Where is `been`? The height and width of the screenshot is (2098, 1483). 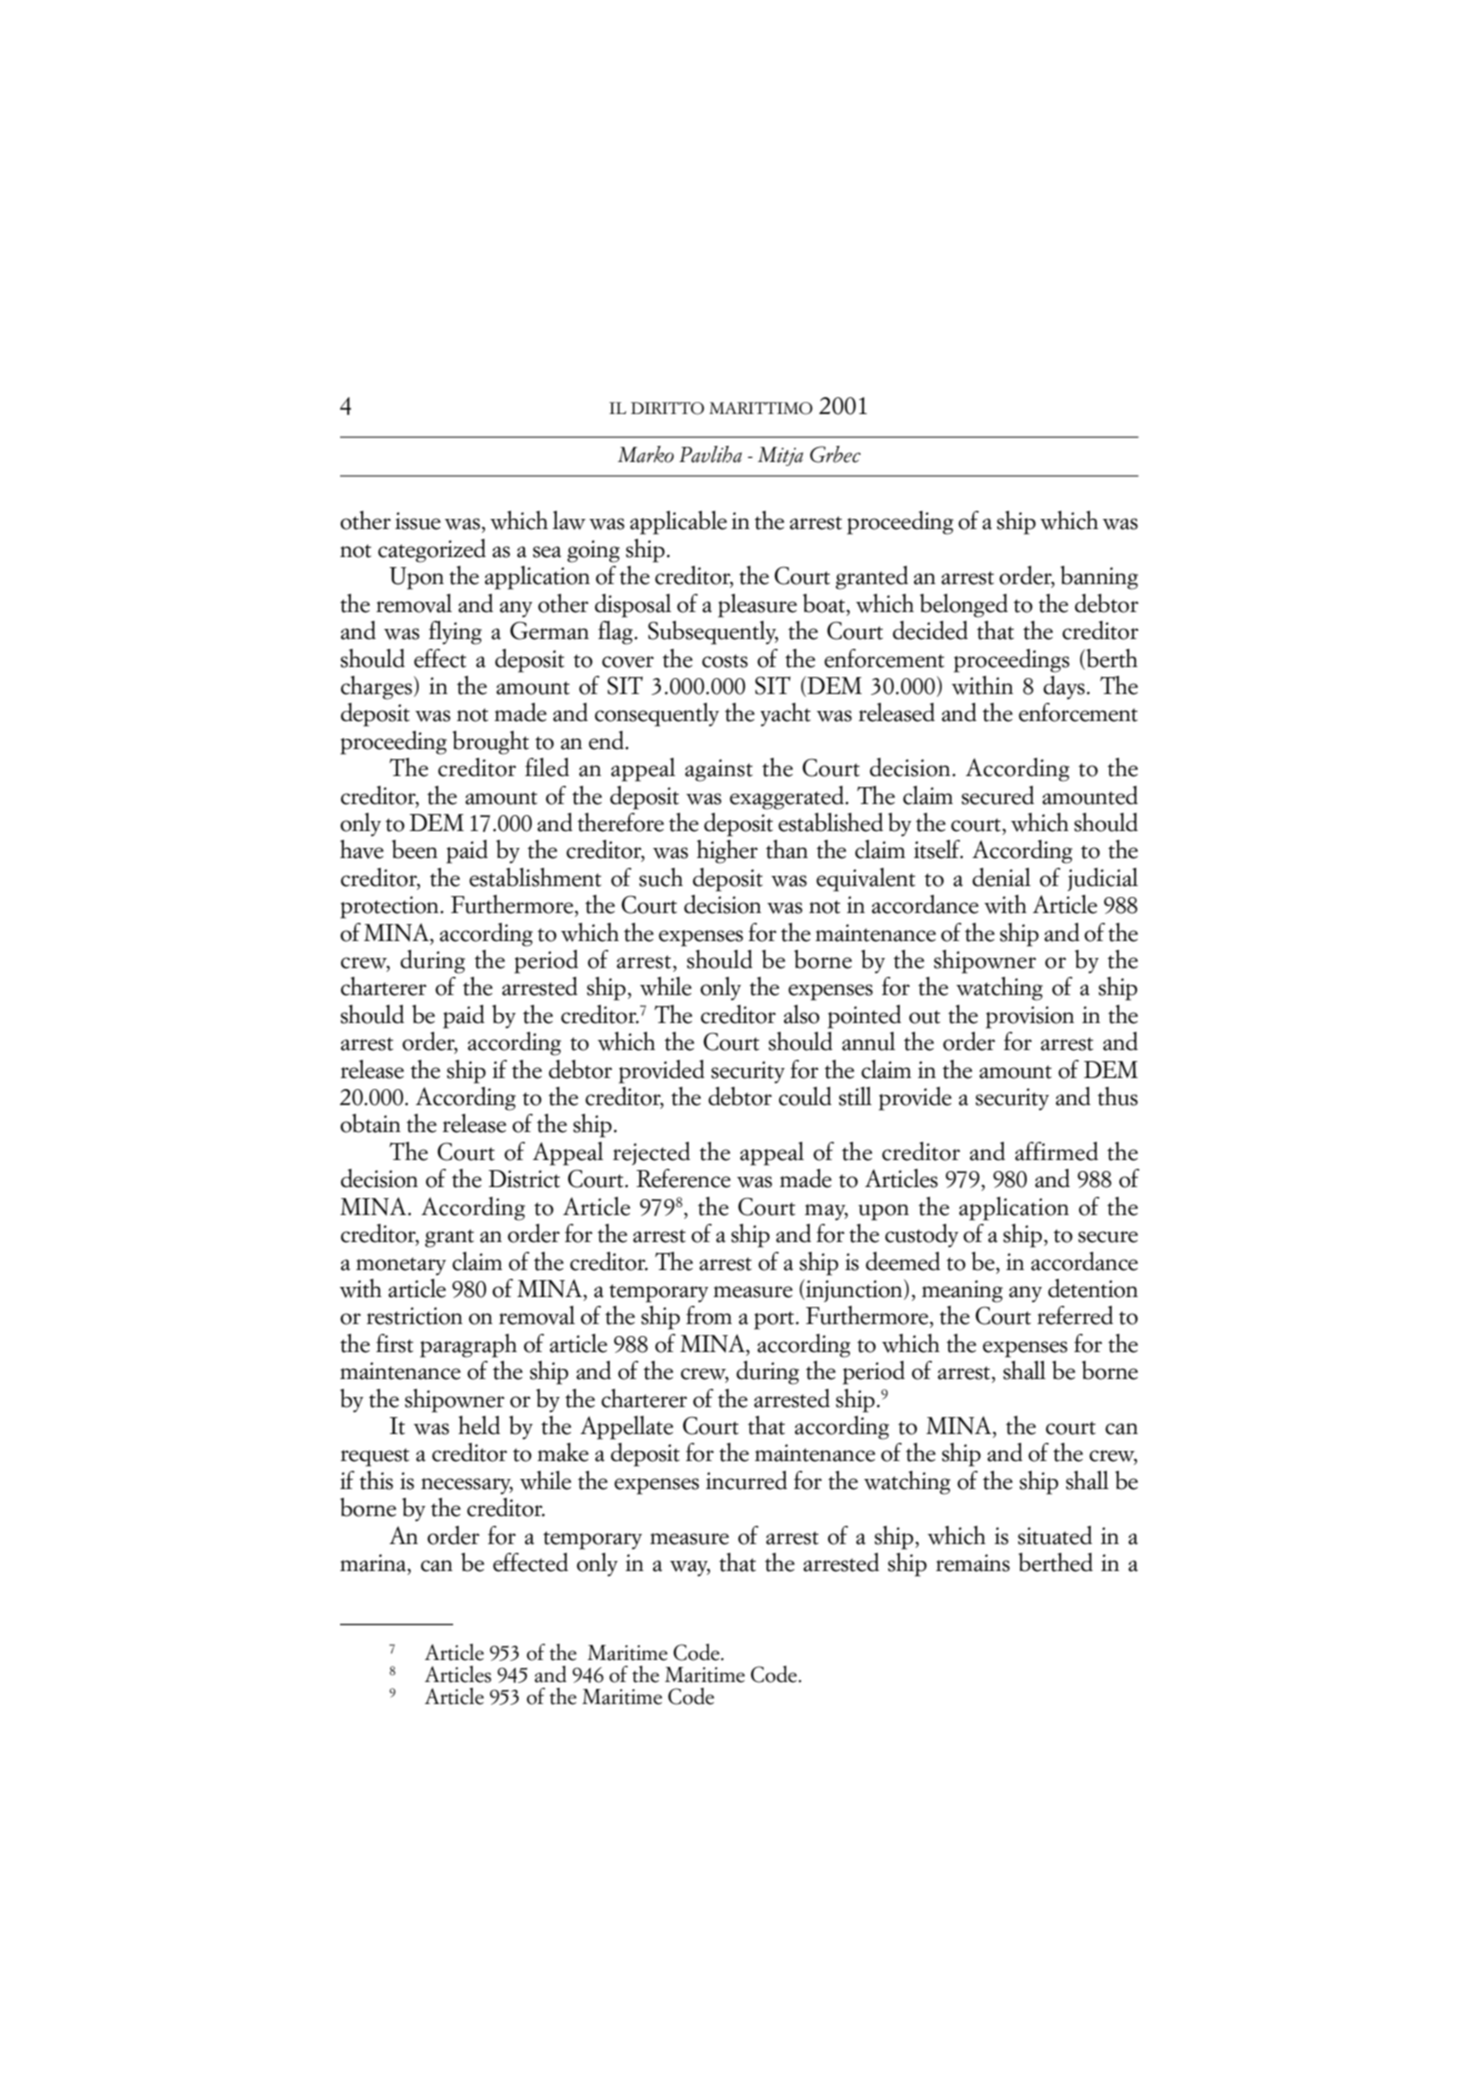 been is located at coordinates (415, 849).
